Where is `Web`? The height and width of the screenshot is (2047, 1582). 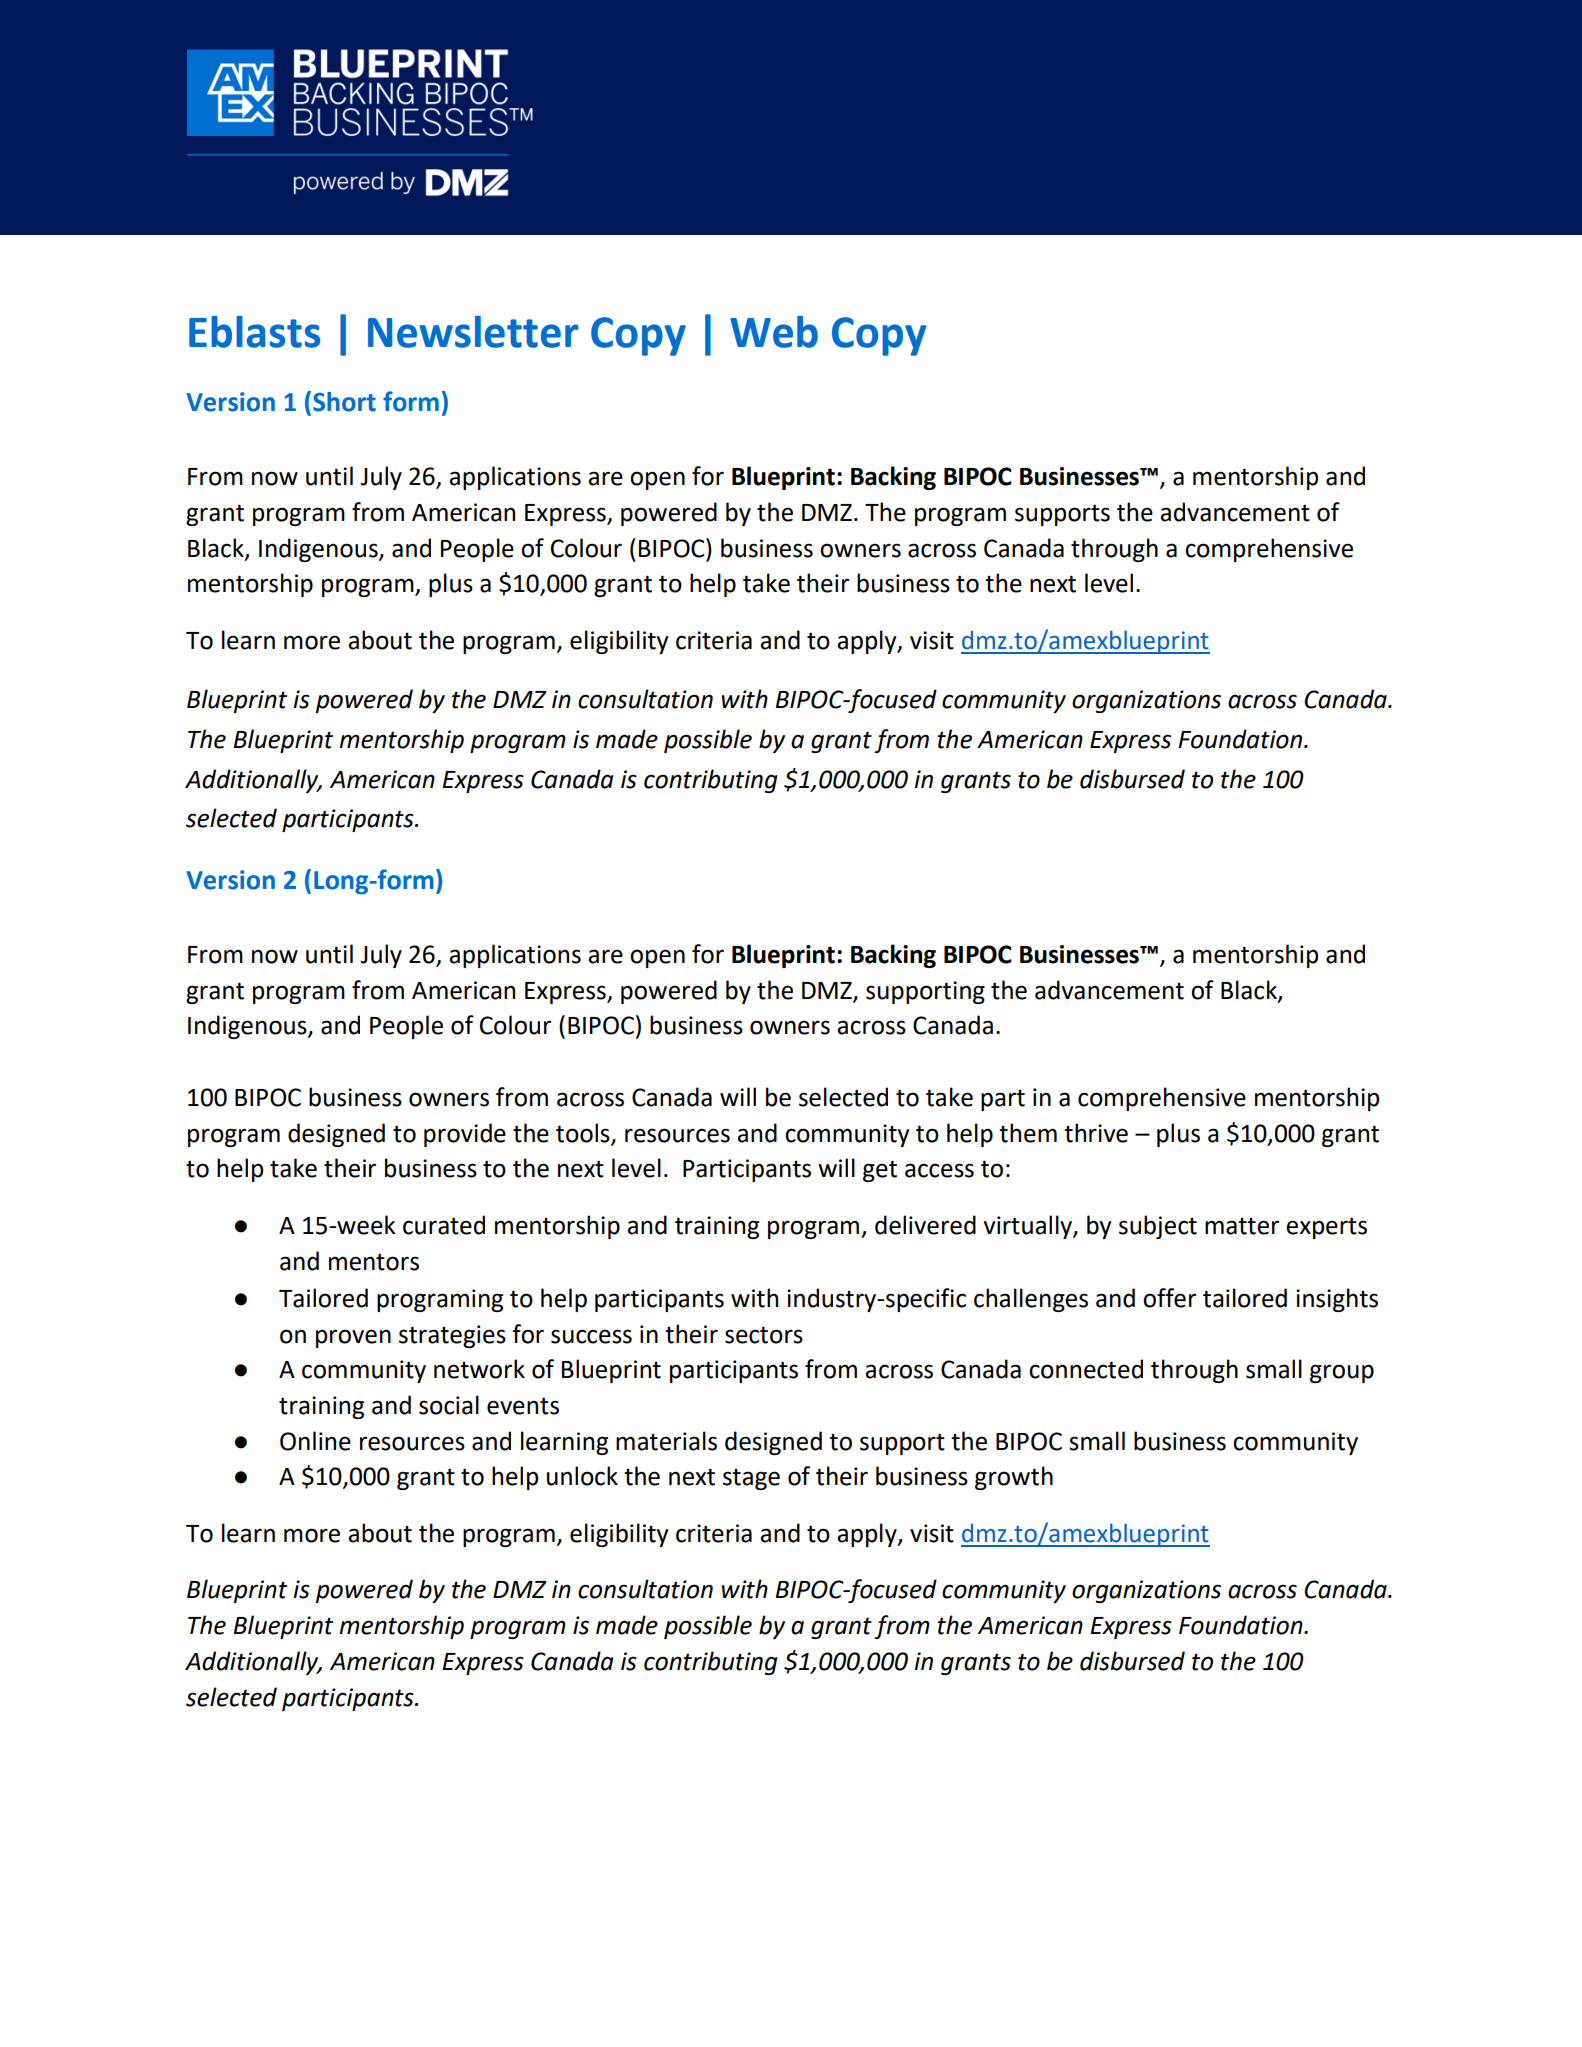 Web is located at coordinates (774, 332).
